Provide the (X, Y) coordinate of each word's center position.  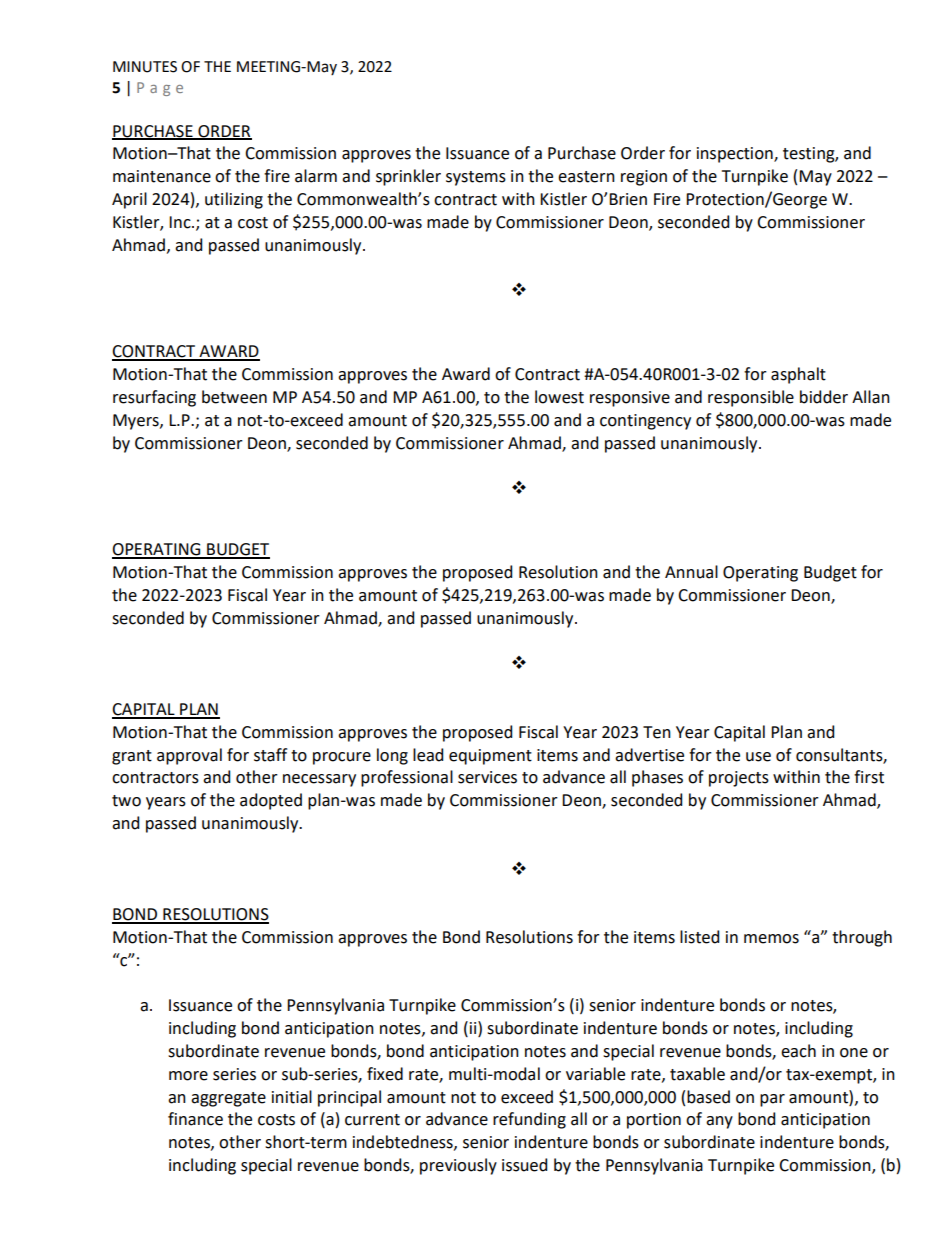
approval (189, 756)
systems (476, 178)
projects (739, 779)
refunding (529, 1120)
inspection (736, 155)
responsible (751, 398)
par (772, 1100)
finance (195, 1119)
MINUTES (145, 67)
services (487, 777)
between (234, 397)
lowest (559, 397)
